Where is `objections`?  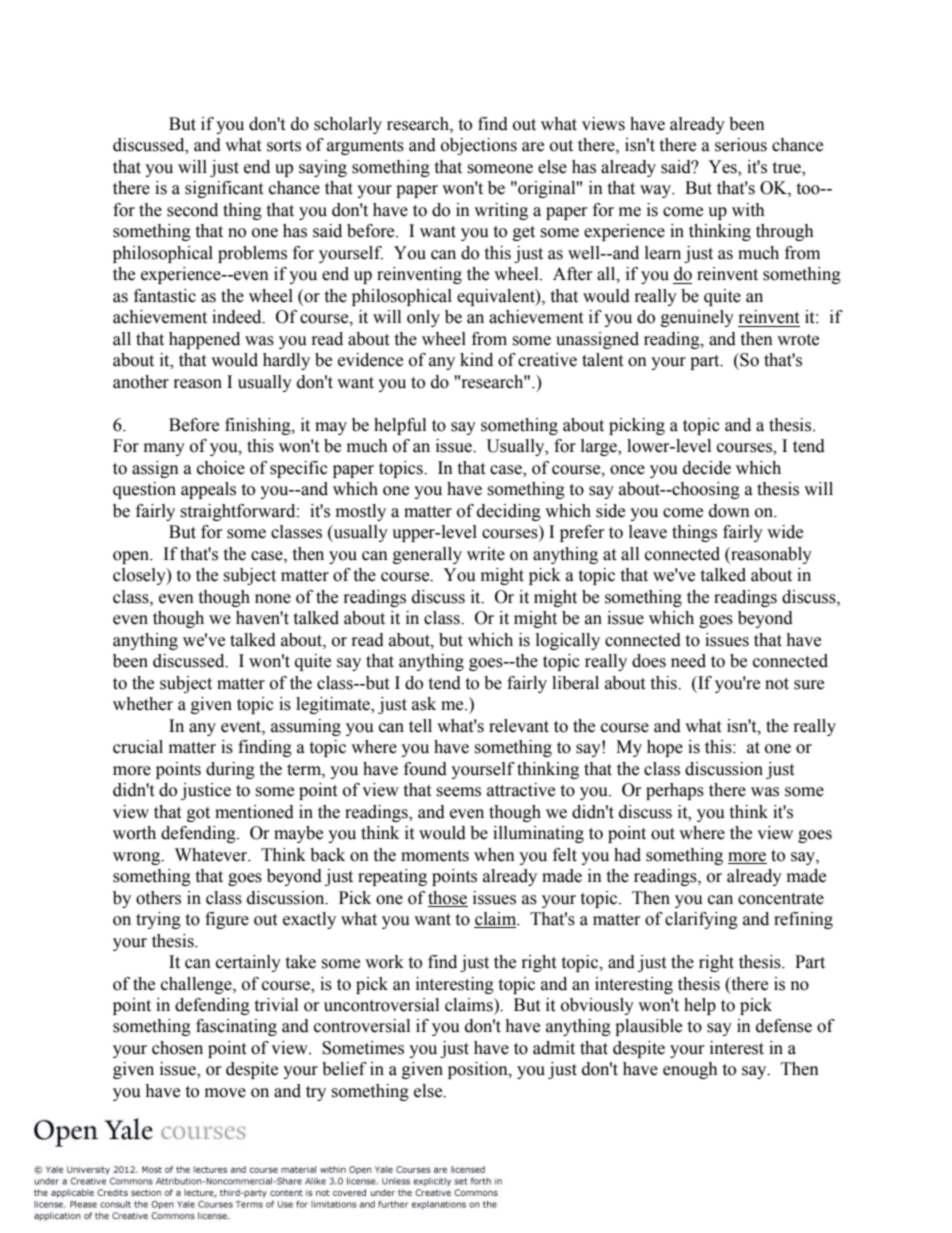
objections is located at coordinates (479, 146).
